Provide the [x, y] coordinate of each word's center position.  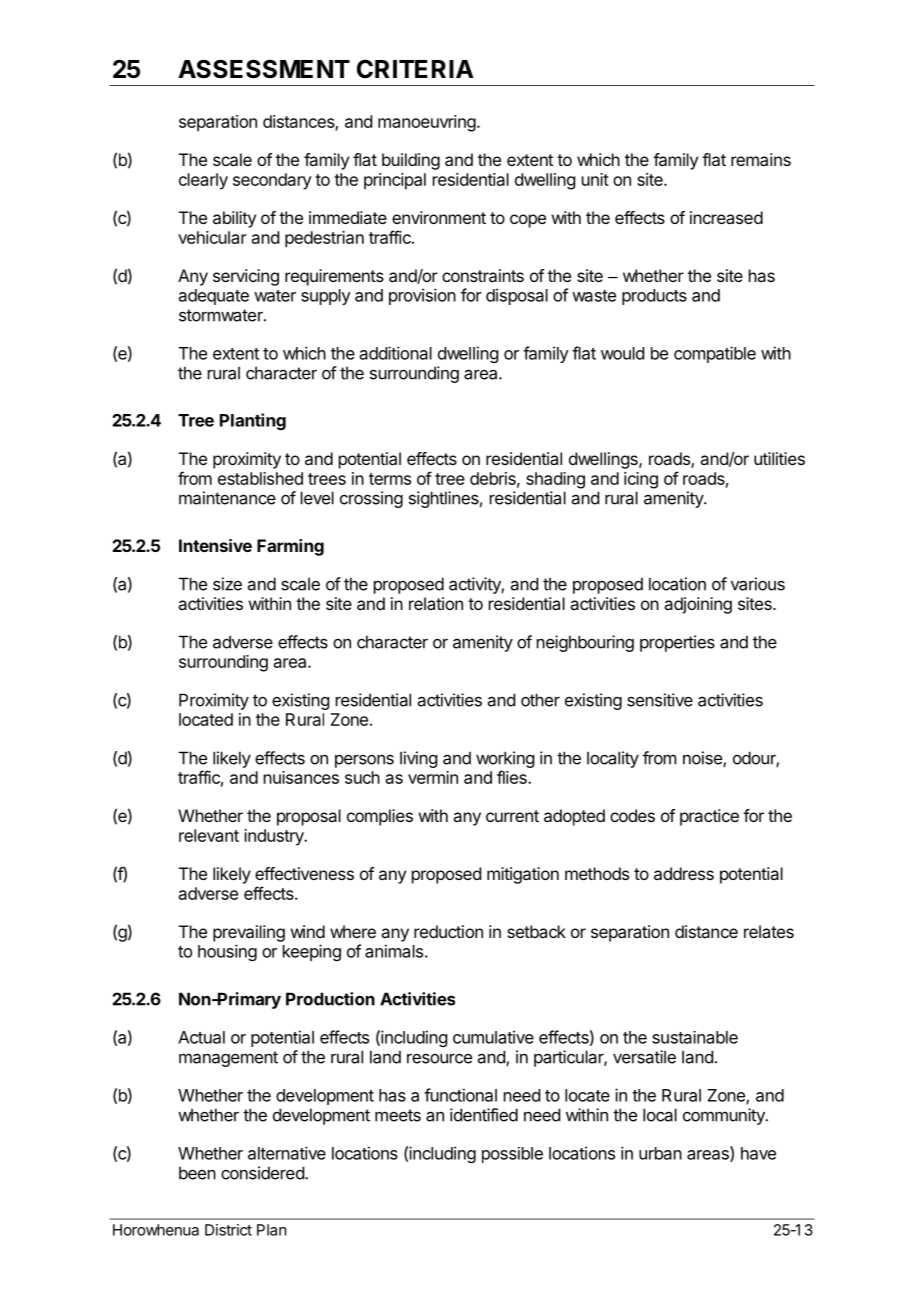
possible [512, 1155]
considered [263, 1173]
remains [761, 159]
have [758, 1153]
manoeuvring [427, 123]
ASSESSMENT [264, 69]
